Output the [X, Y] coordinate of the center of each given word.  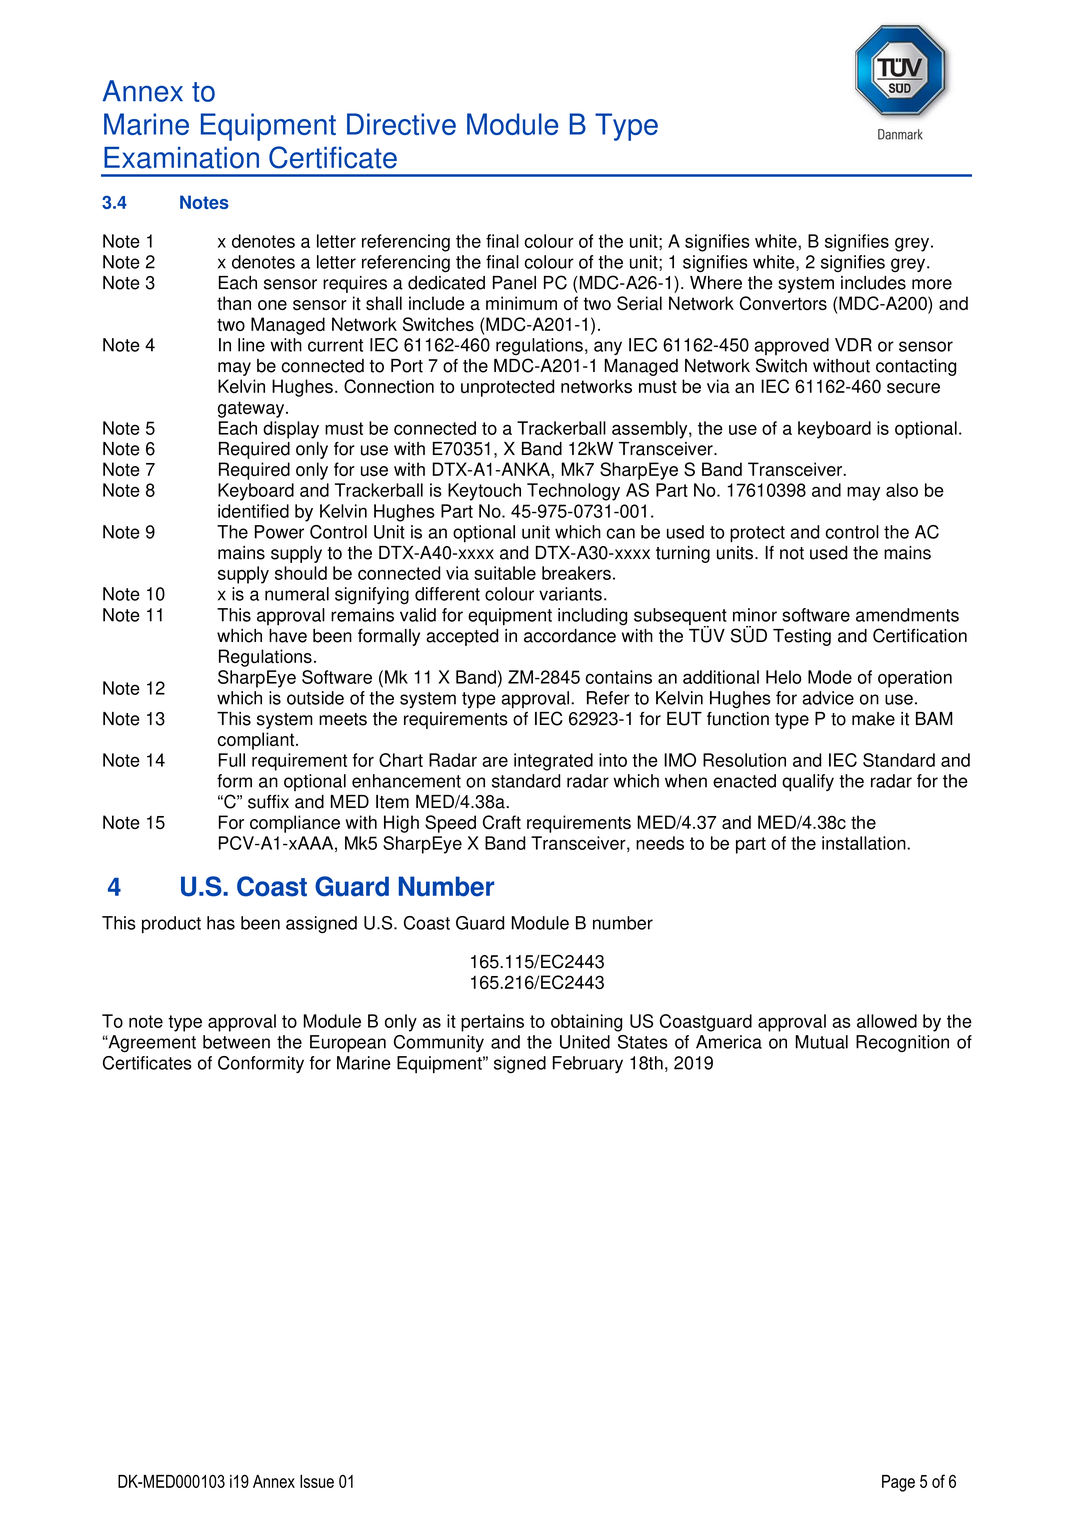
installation [865, 843]
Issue [317, 1481]
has [221, 923]
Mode [830, 677]
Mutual [822, 1042]
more [932, 284]
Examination [181, 158]
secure [913, 388]
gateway [252, 409]
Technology [573, 492]
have [288, 636]
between [236, 1042]
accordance [570, 636]
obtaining [586, 1023]
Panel [514, 283]
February [588, 1064]
